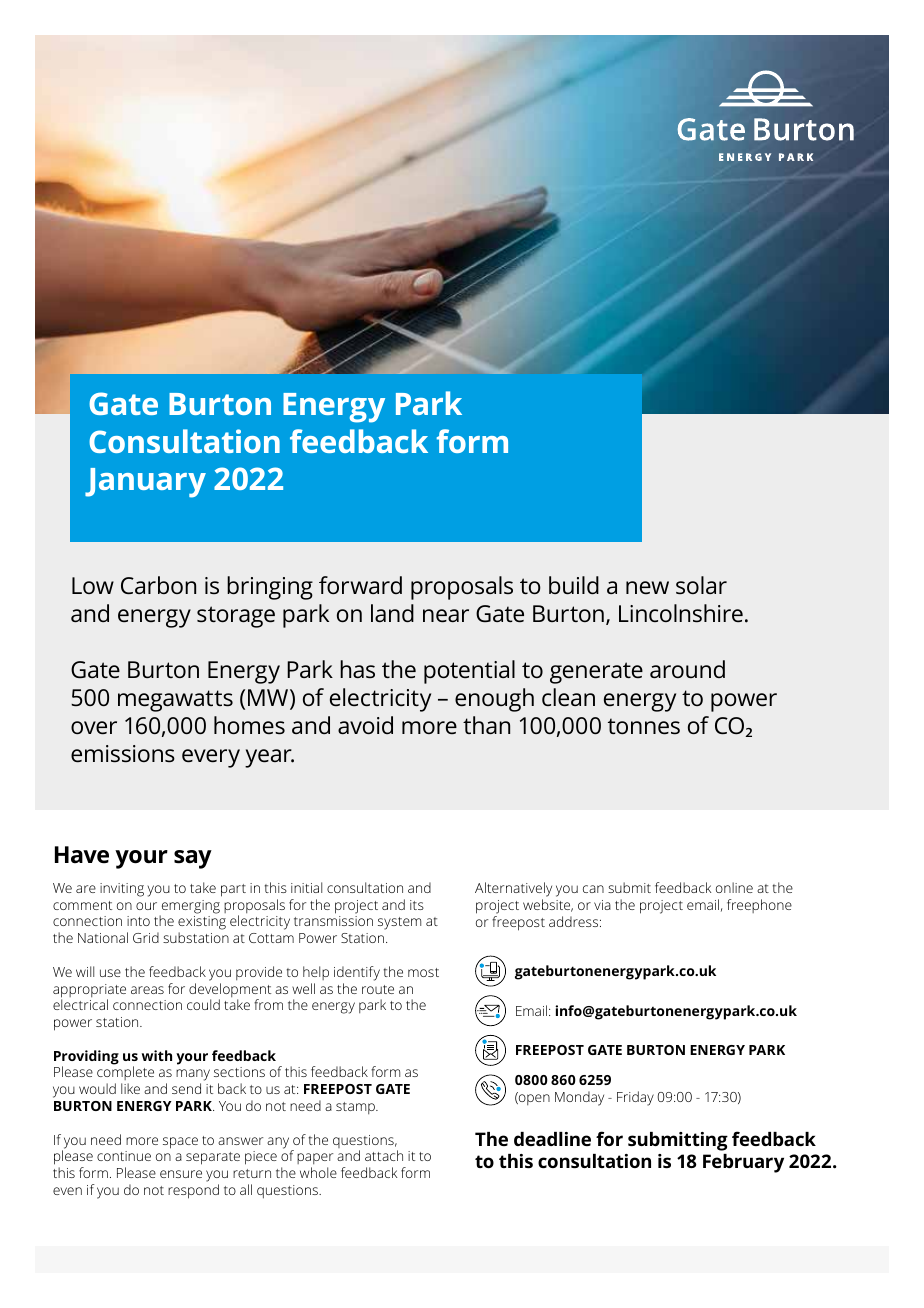 This screenshot has height=1308, width=924. What do you see at coordinates (181, 1174) in the screenshot?
I see `ensure` at bounding box center [181, 1174].
